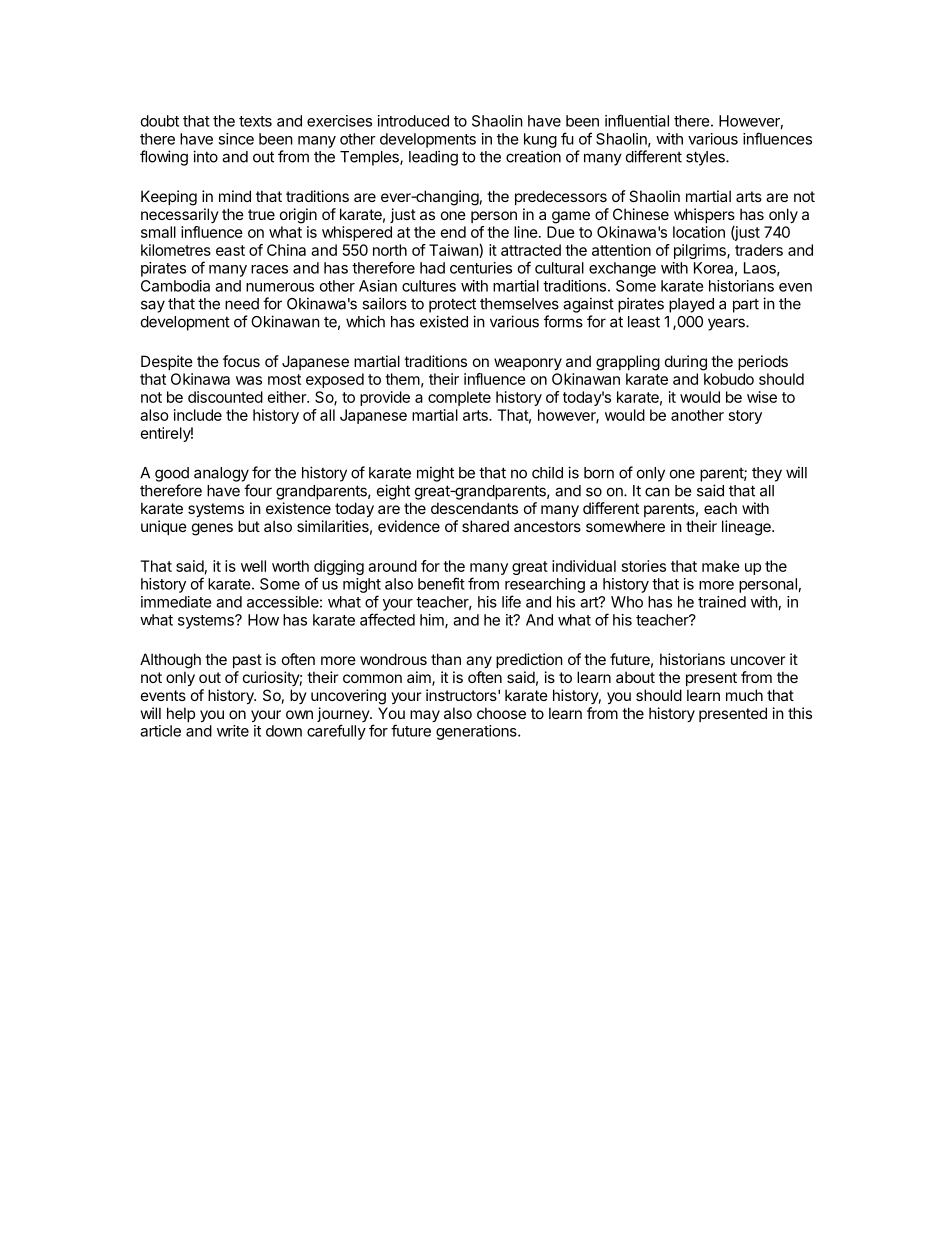 This screenshot has width=952, height=1233. I want to click on part, so click(746, 306).
